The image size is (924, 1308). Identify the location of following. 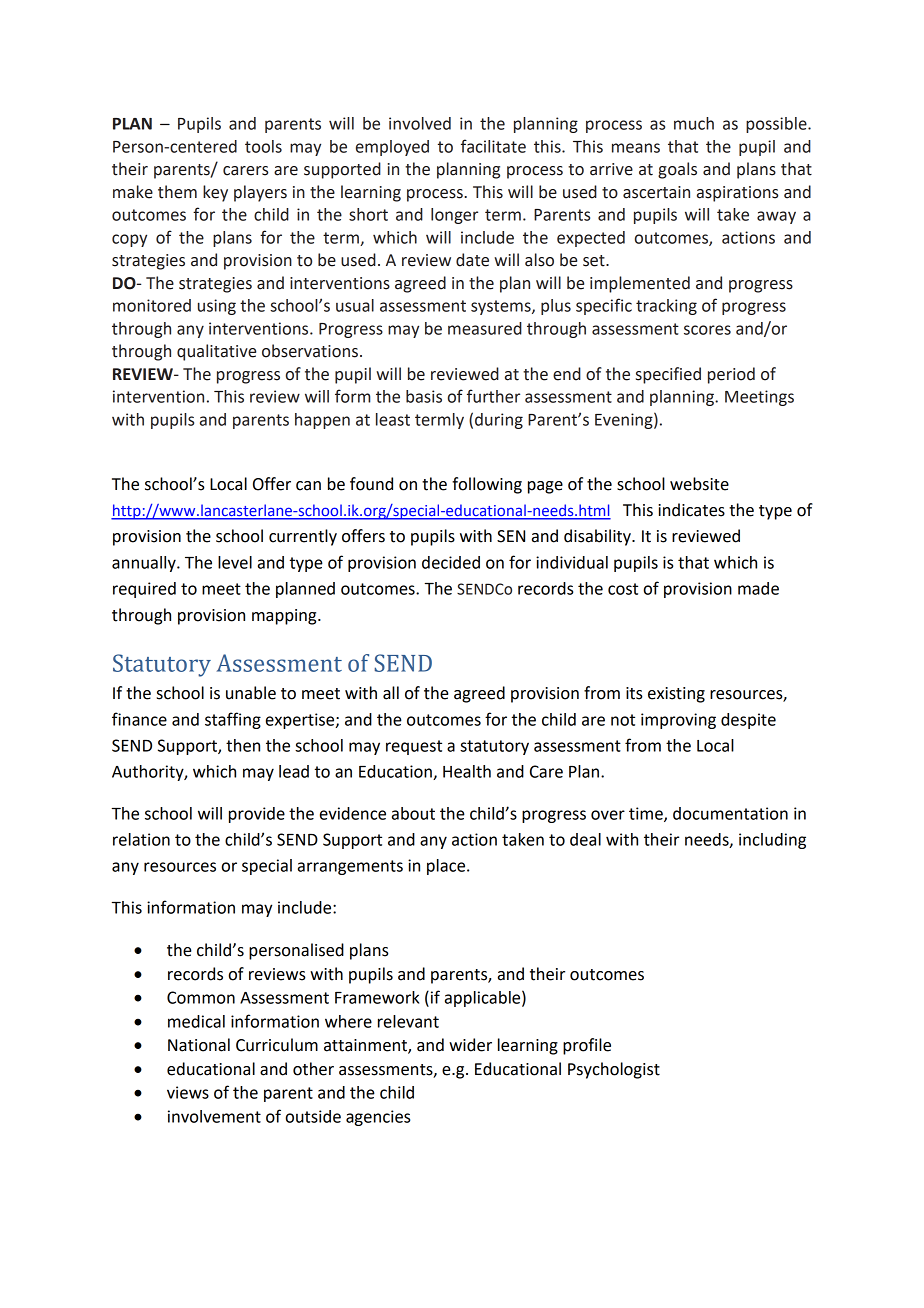
(487, 485).
